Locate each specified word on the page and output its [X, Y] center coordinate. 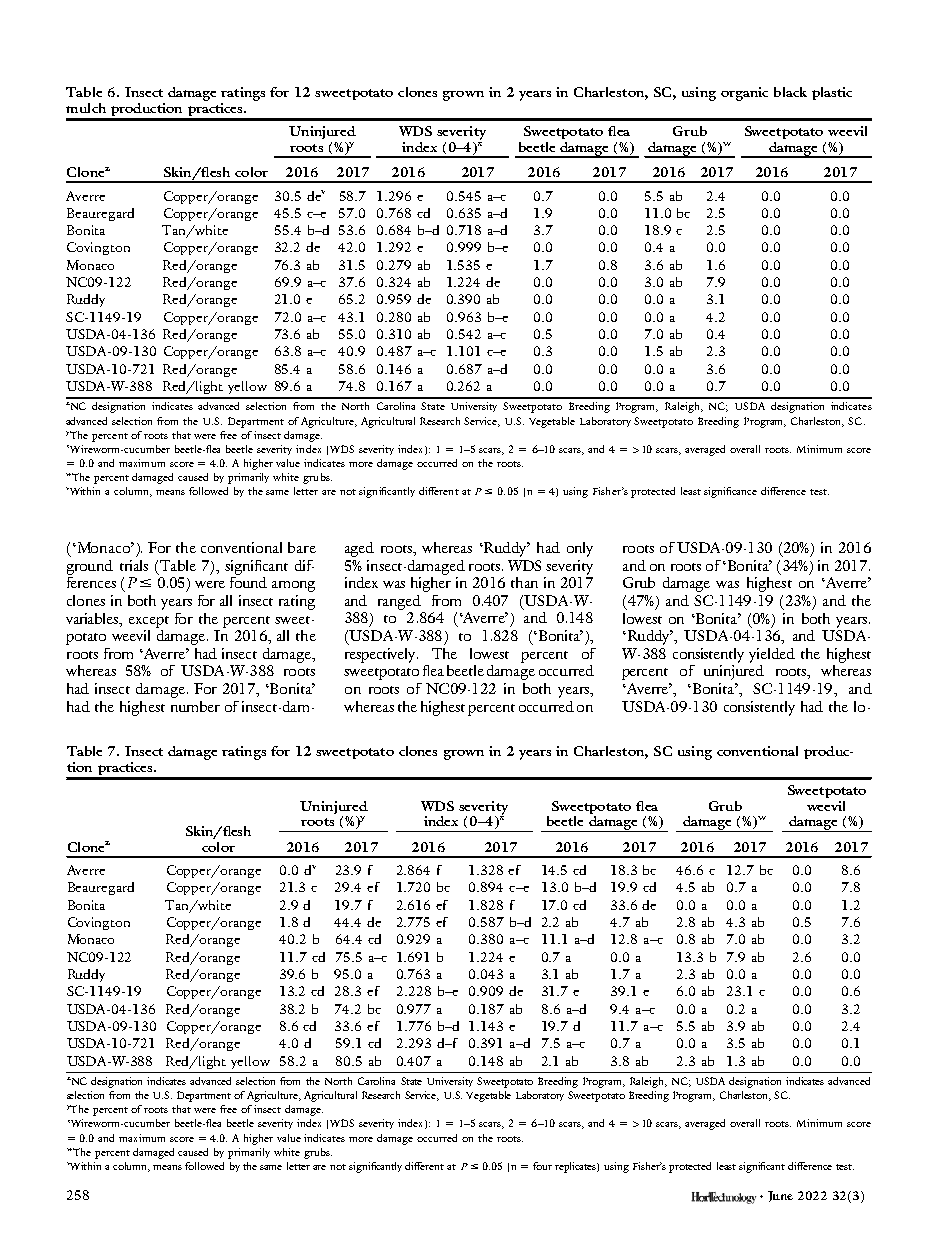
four [542, 1166]
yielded [772, 655]
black [790, 92]
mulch [86, 108]
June [780, 1196]
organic [744, 94]
